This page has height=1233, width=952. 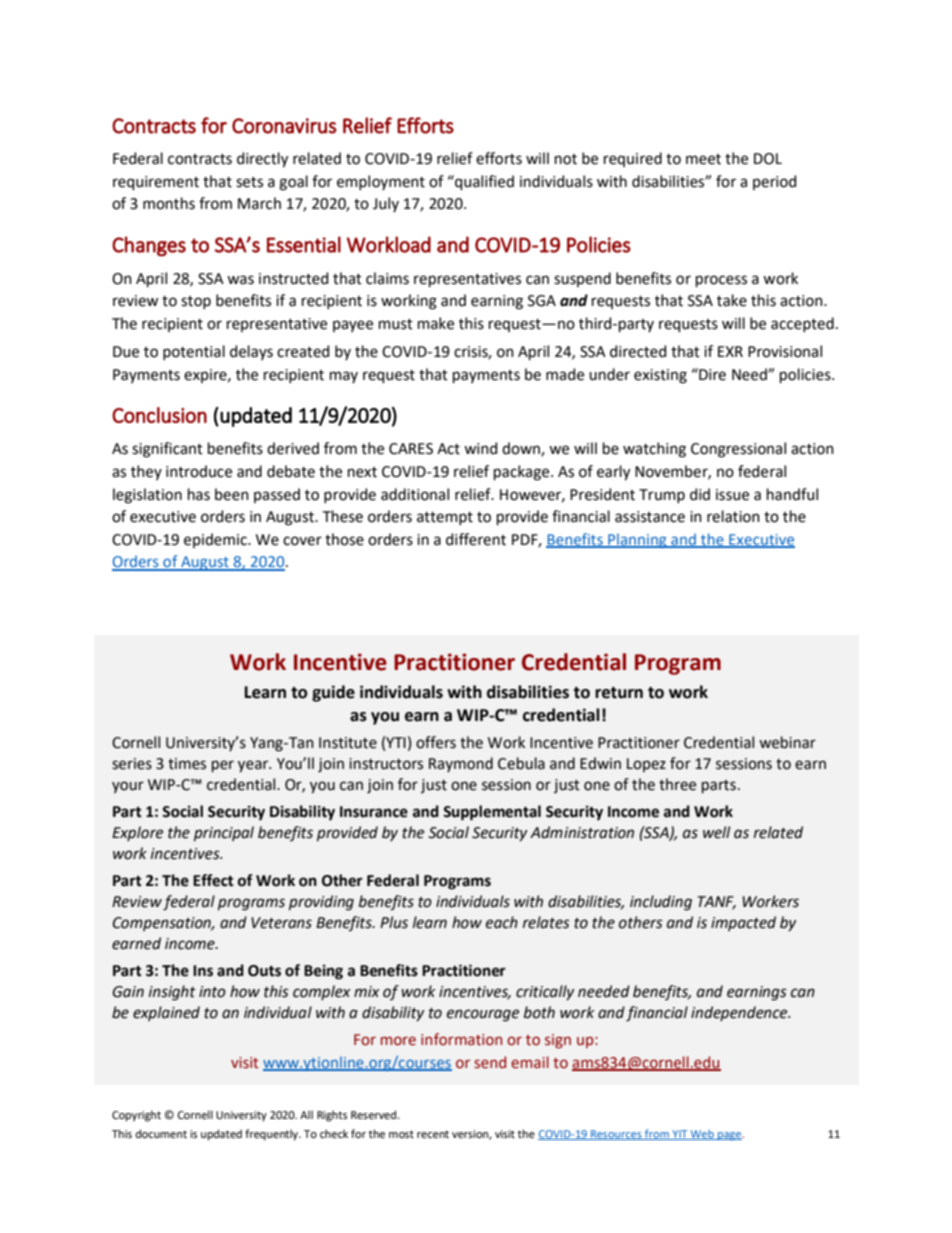 I want to click on return, so click(x=619, y=693).
